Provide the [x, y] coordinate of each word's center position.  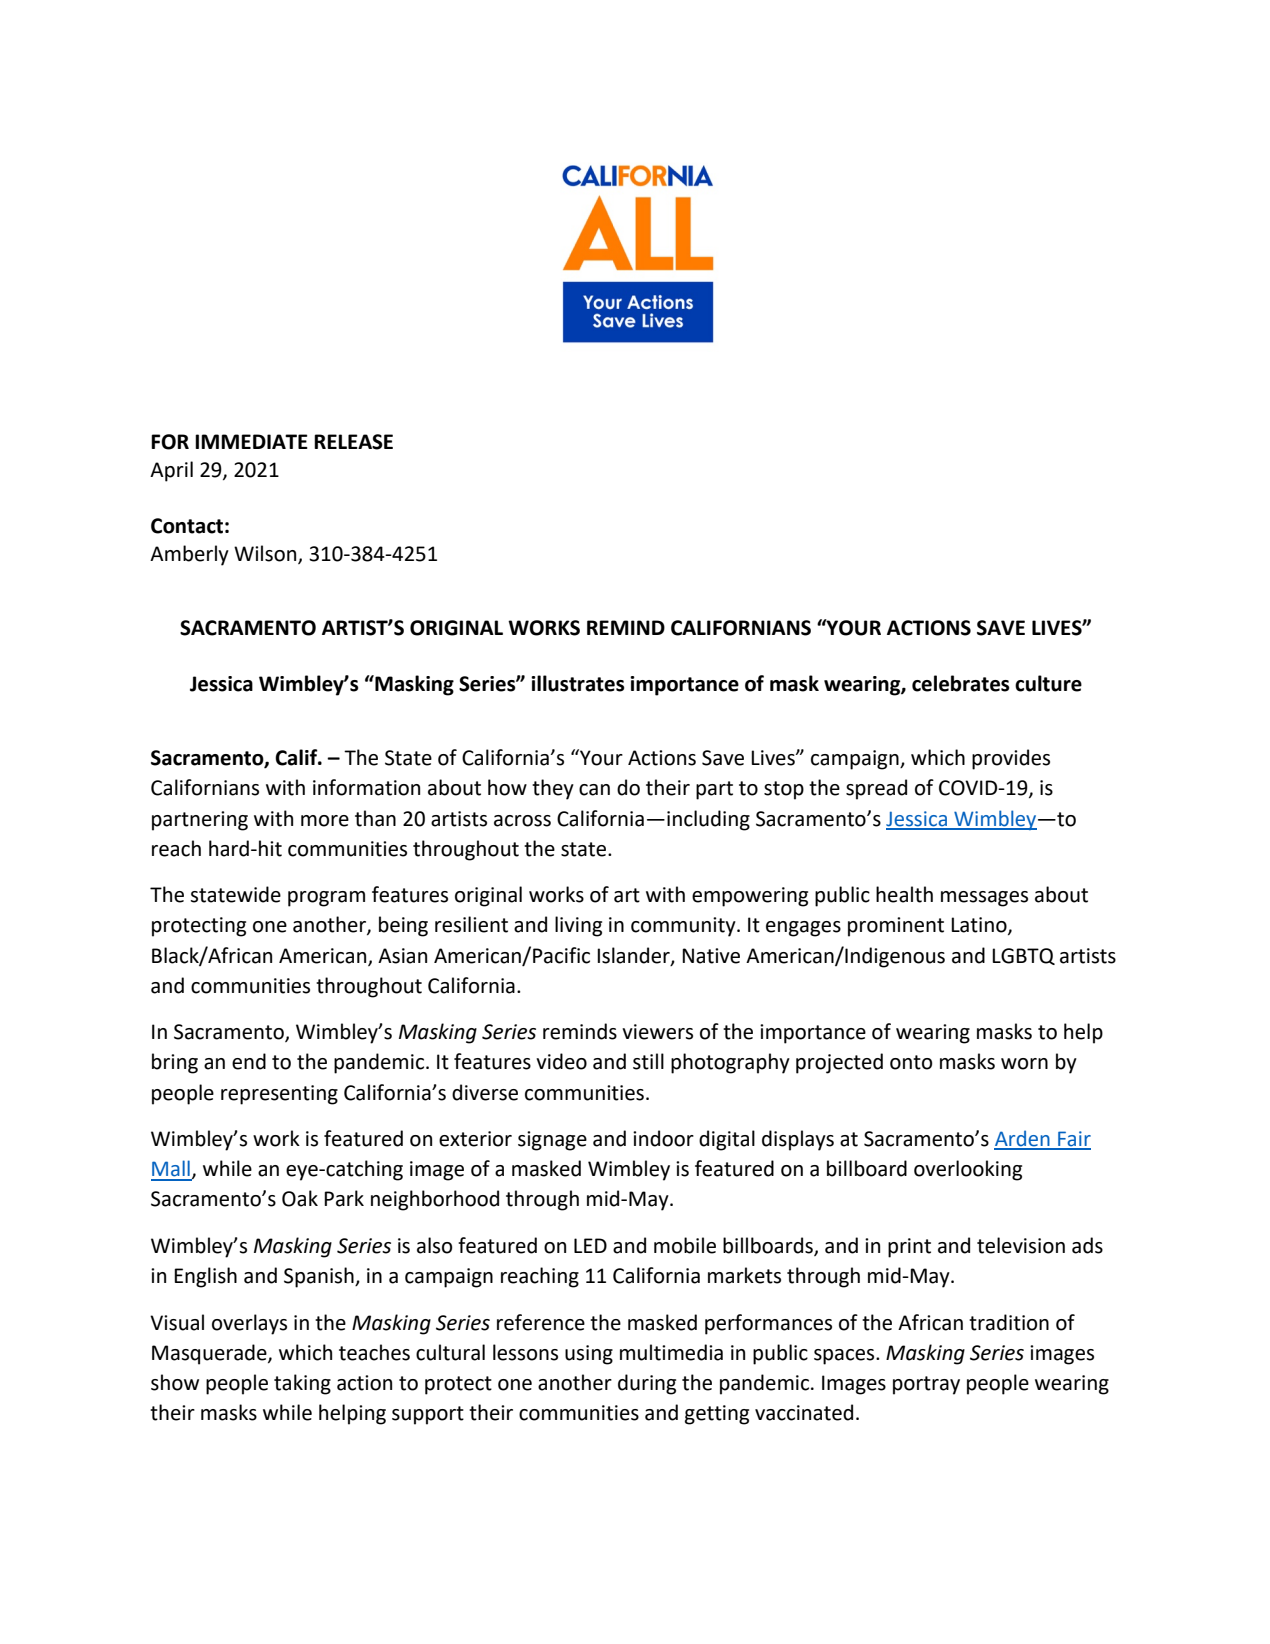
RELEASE [353, 442]
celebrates [961, 683]
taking [302, 1384]
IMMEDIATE [251, 441]
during [647, 1384]
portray [926, 1385]
